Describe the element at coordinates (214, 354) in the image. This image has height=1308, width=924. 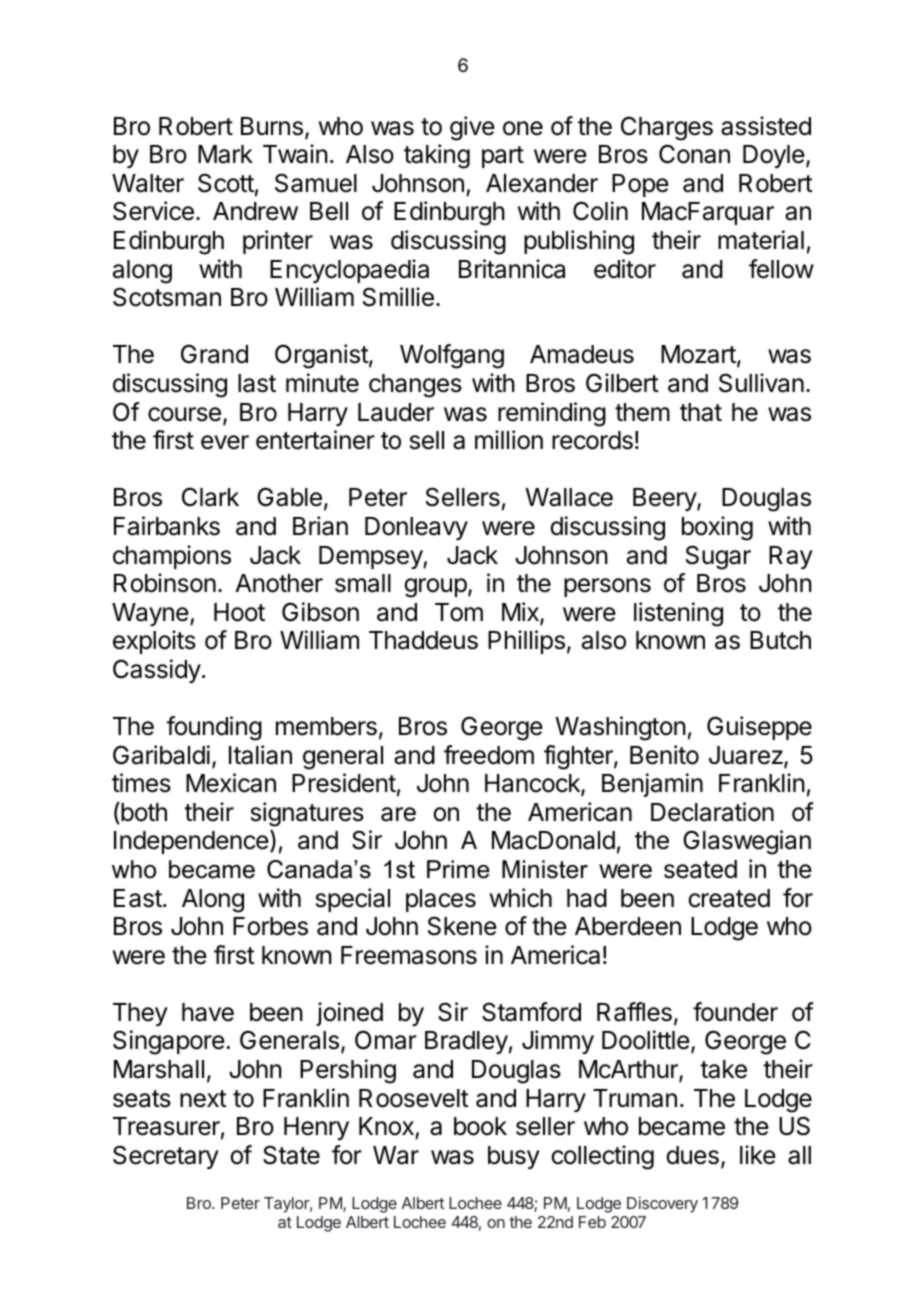
I see `Grand` at that location.
